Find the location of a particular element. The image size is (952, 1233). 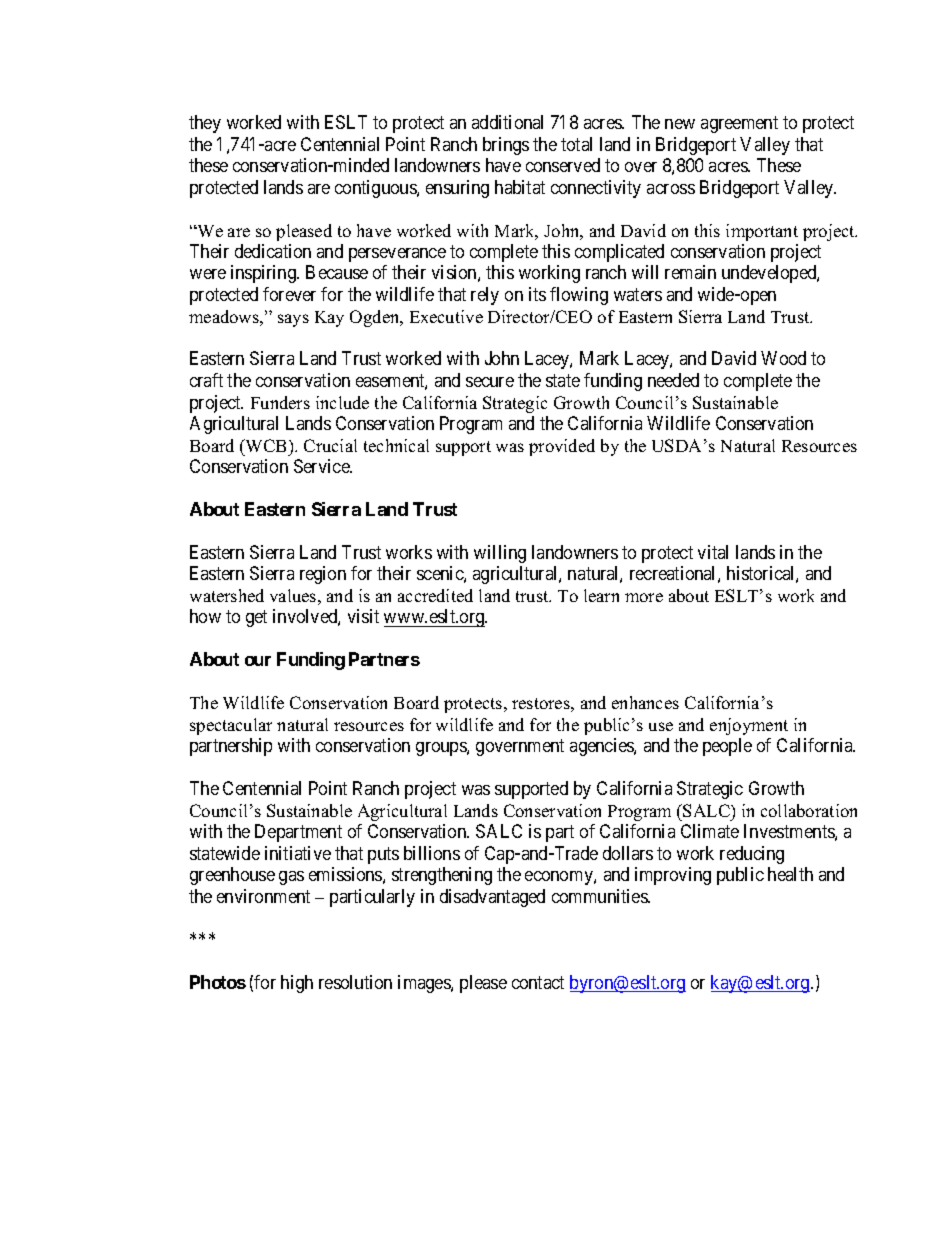

vital is located at coordinates (713, 552).
